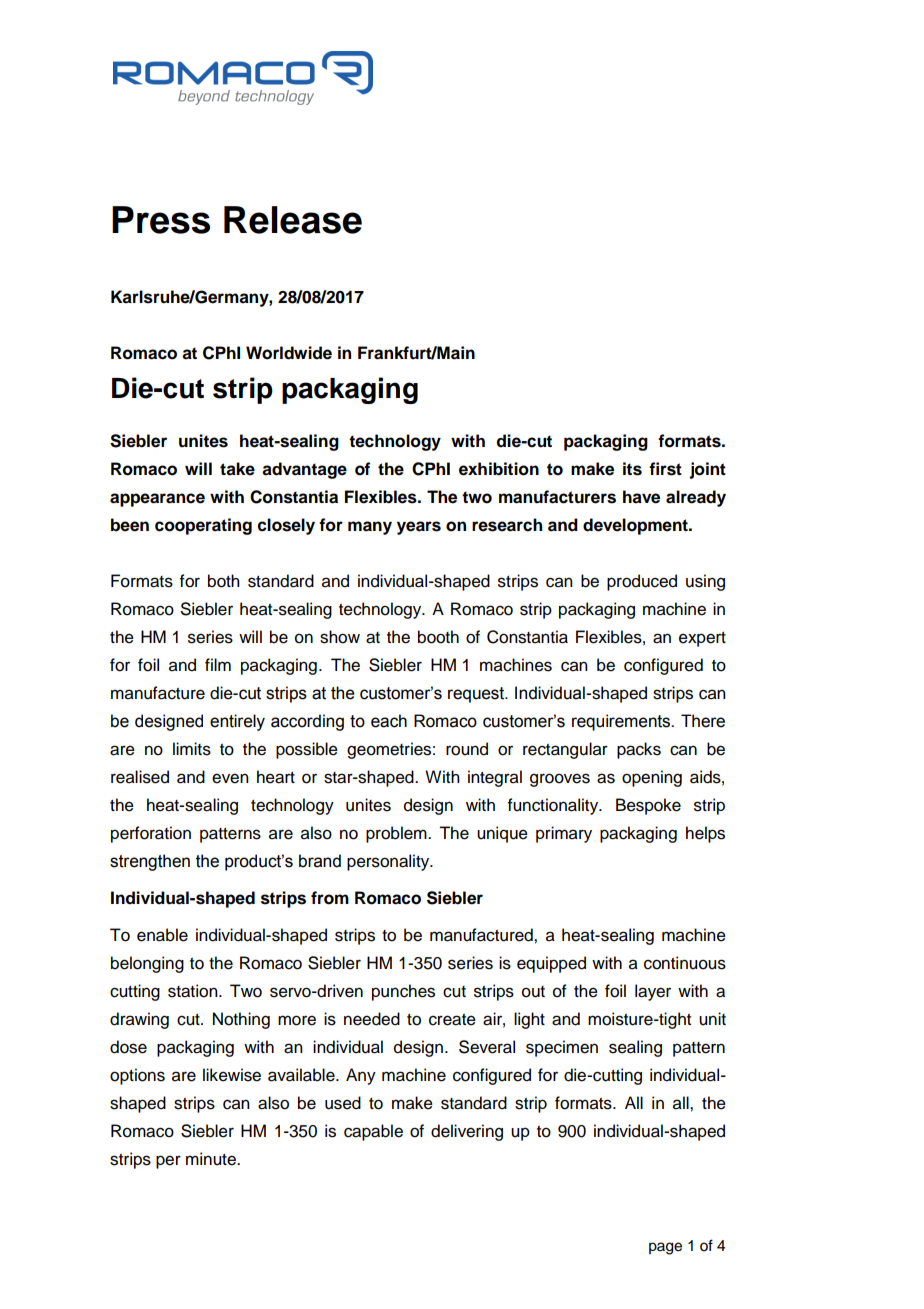 The image size is (924, 1309). Describe the element at coordinates (653, 992) in the document. I see `layer` at that location.
